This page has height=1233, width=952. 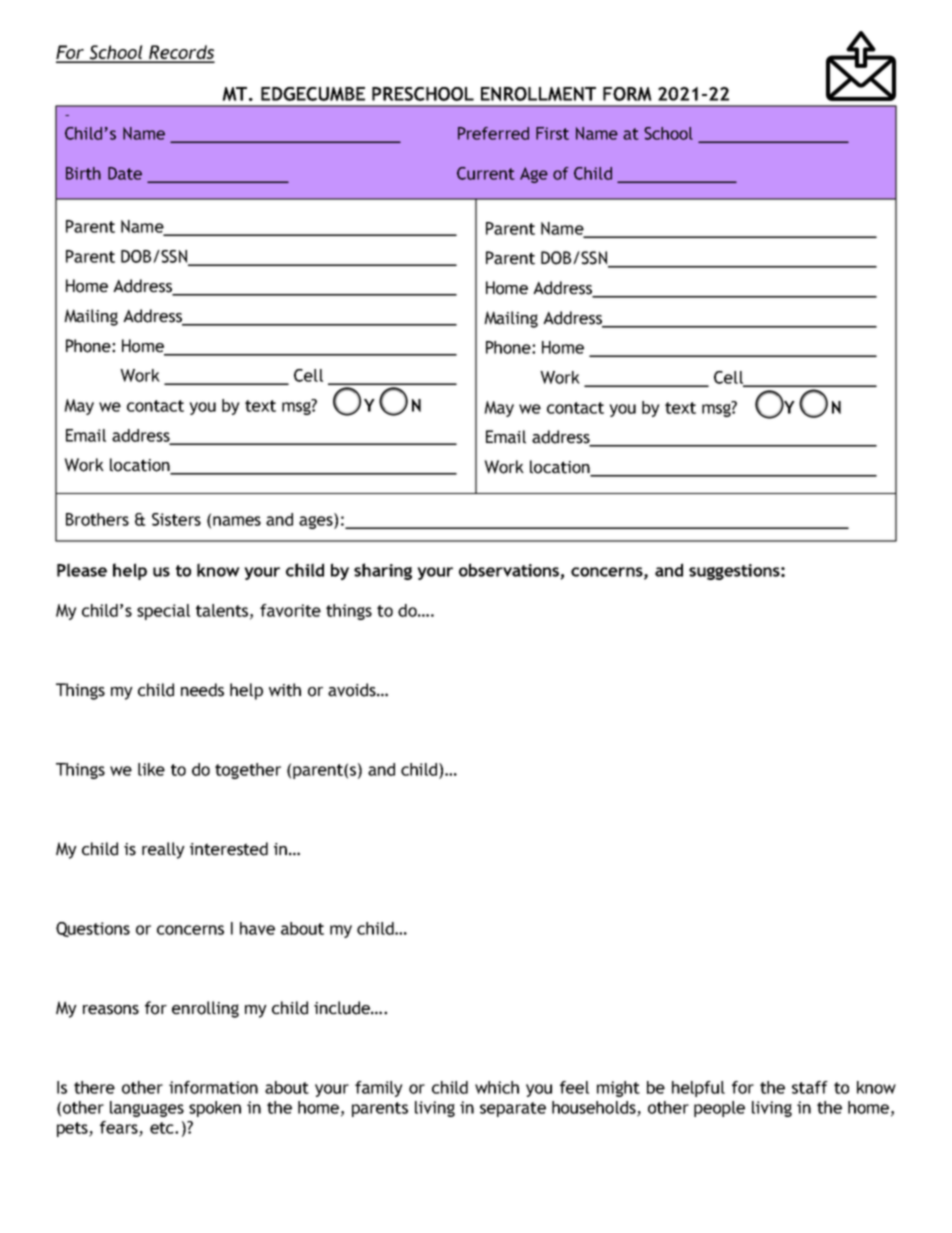 What do you see at coordinates (552, 133) in the page?
I see `First` at bounding box center [552, 133].
